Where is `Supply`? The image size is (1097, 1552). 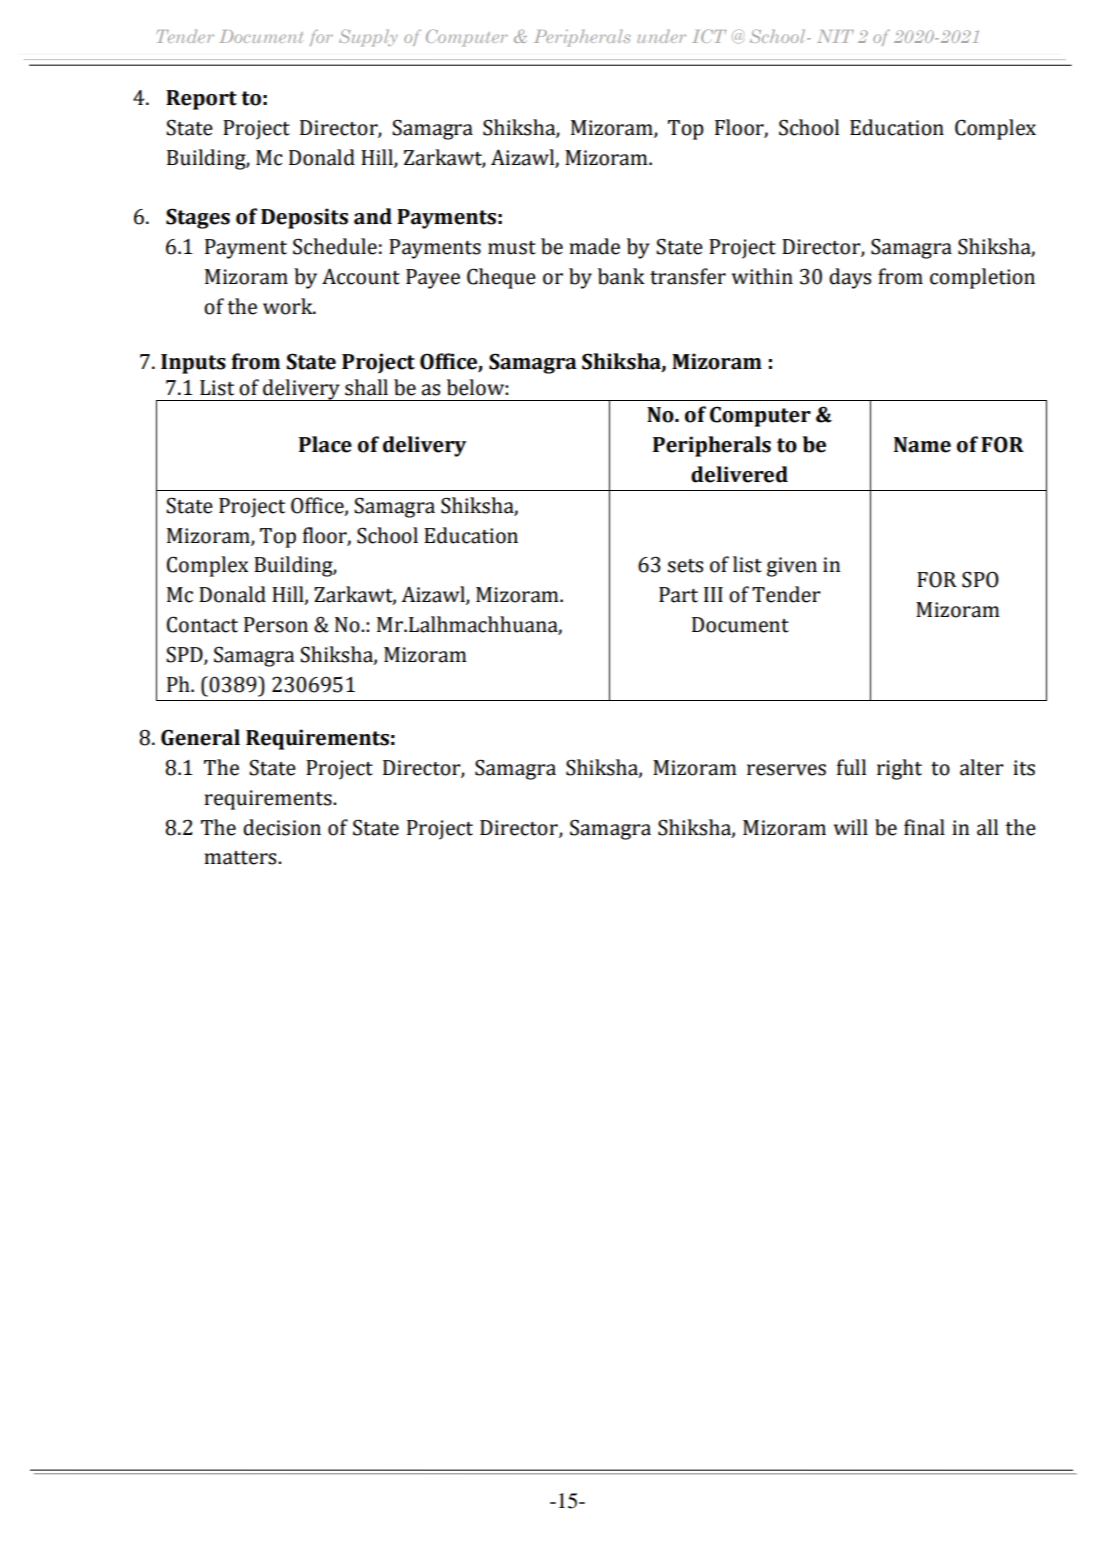
Supply is located at coordinates (368, 37).
